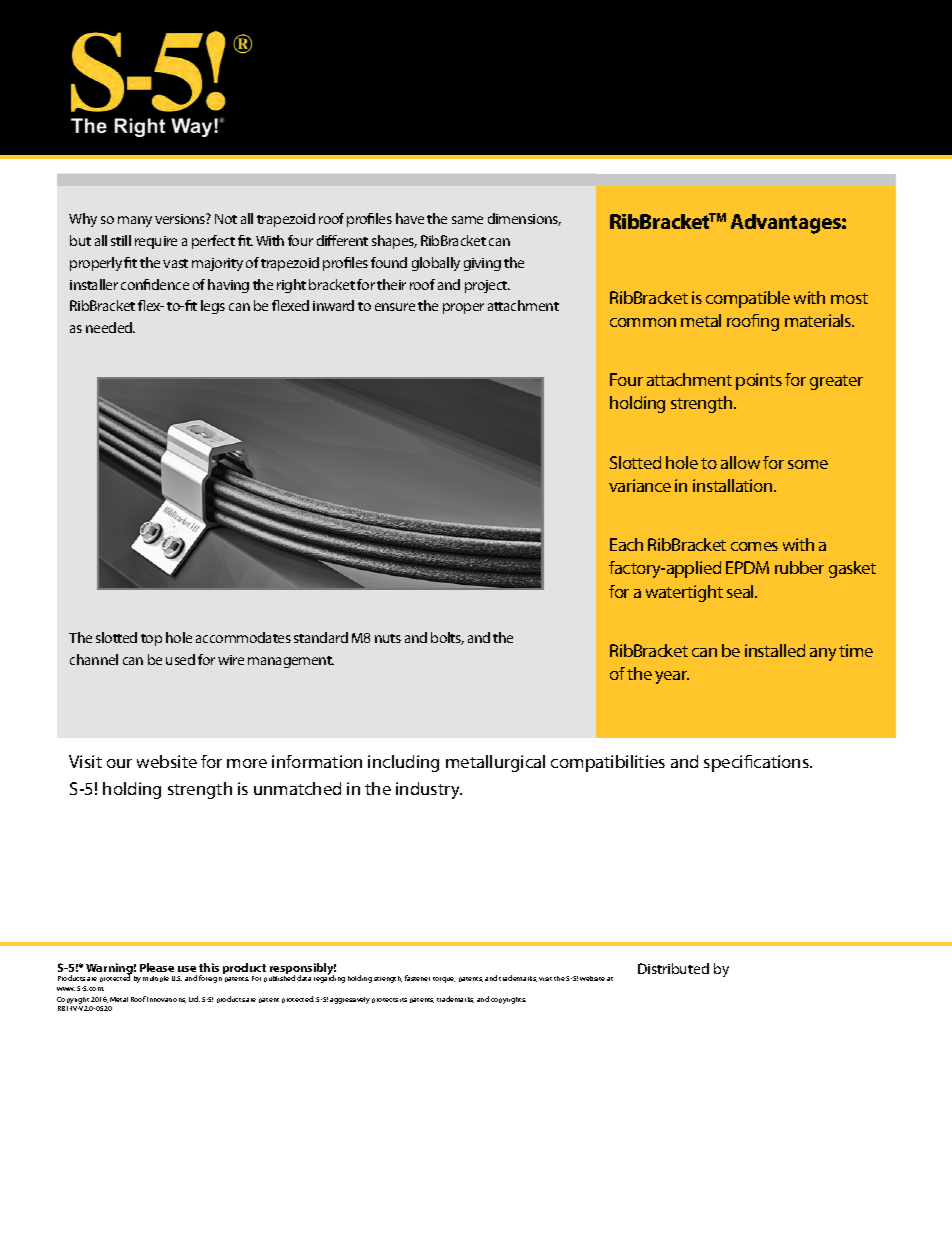 Image resolution: width=952 pixels, height=1233 pixels. I want to click on specifications, so click(757, 763).
